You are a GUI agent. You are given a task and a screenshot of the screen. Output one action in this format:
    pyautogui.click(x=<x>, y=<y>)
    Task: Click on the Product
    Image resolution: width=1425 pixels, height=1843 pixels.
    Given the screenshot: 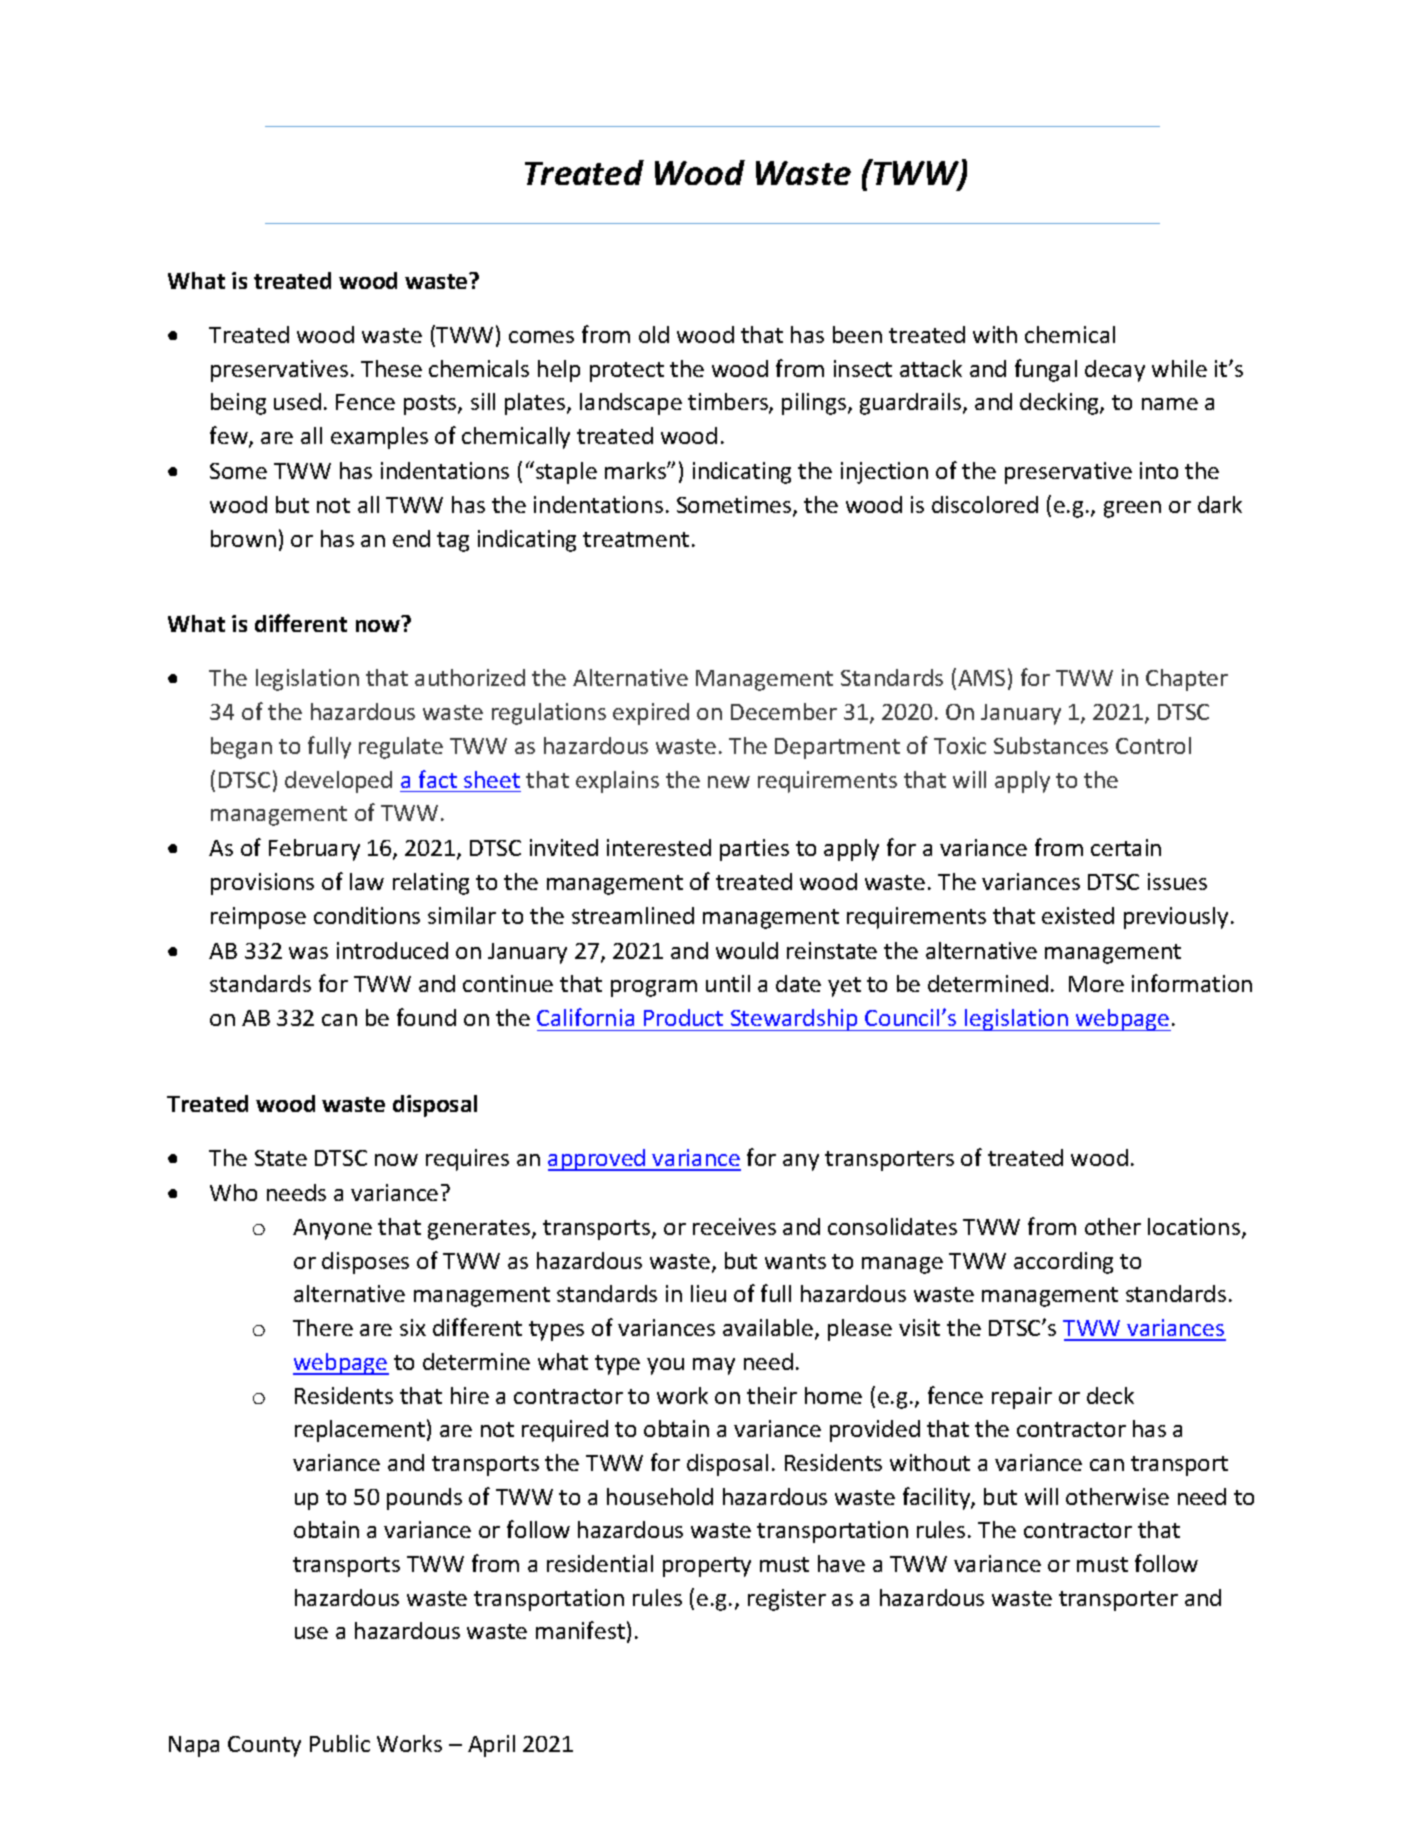 What is the action you would take?
    pyautogui.click(x=683, y=1017)
